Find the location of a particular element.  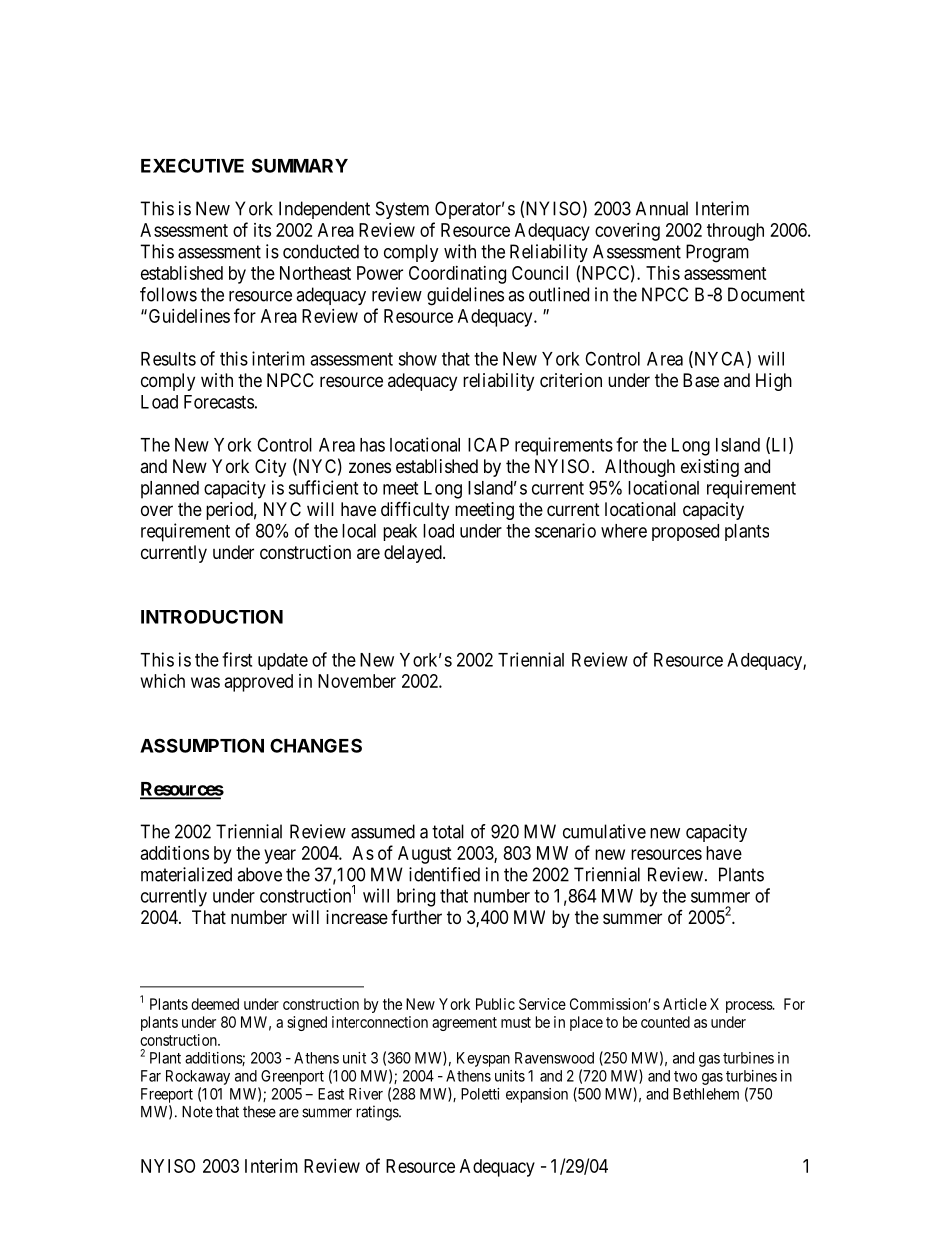

planned is located at coordinates (170, 490).
